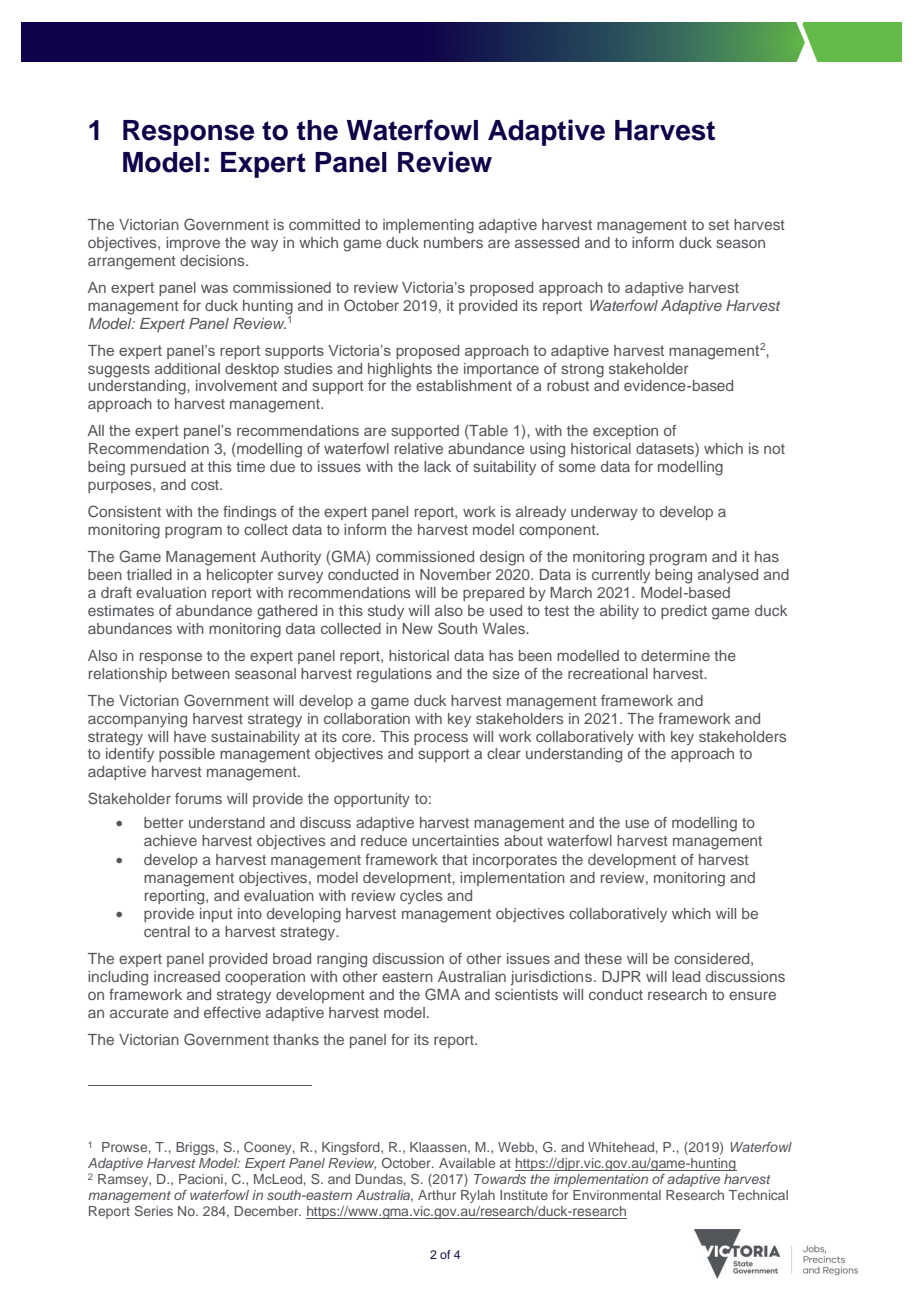 This screenshot has height=1307, width=924. I want to click on assessed, so click(547, 242).
